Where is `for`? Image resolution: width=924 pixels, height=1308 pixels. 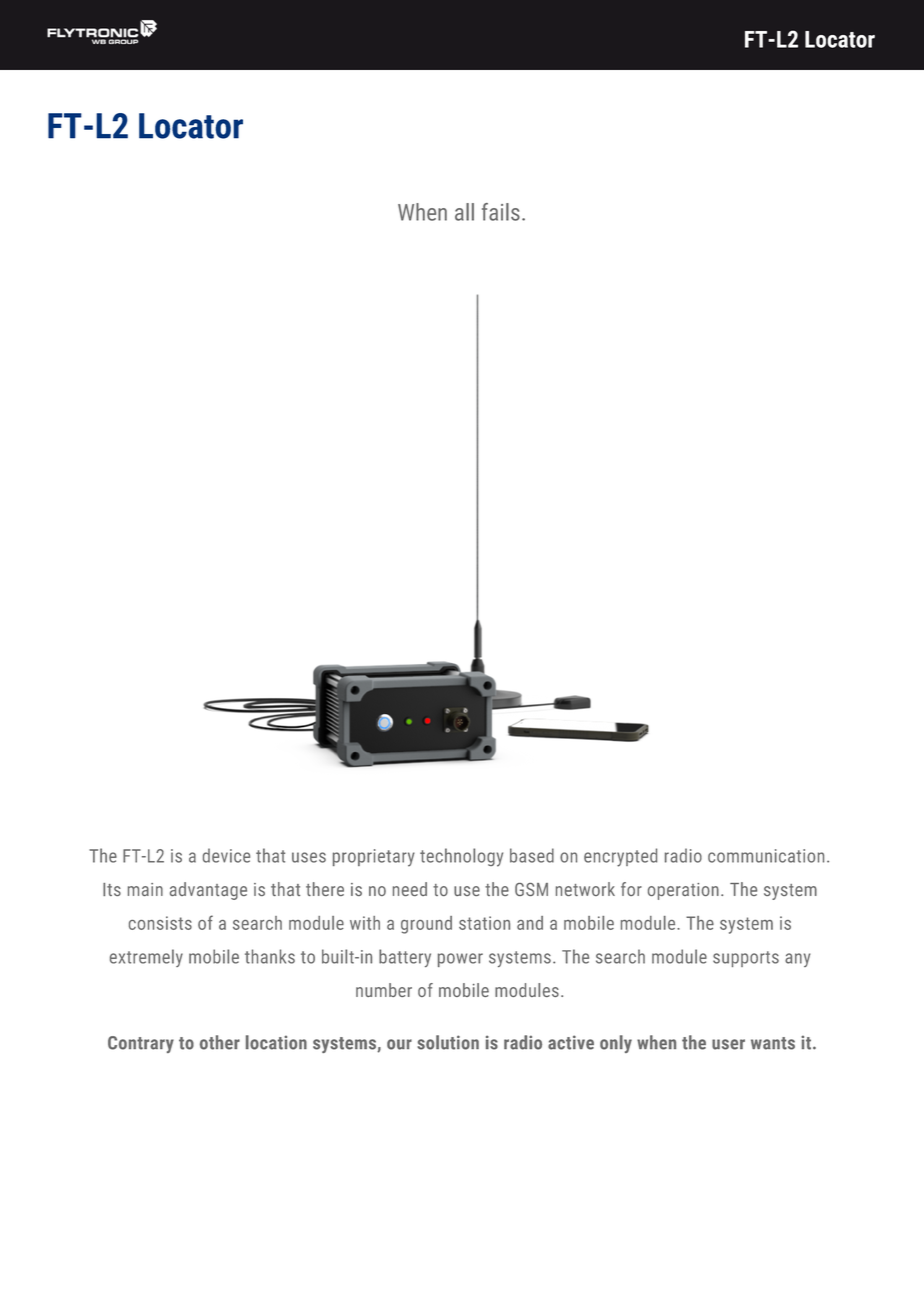
for is located at coordinates (631, 889).
